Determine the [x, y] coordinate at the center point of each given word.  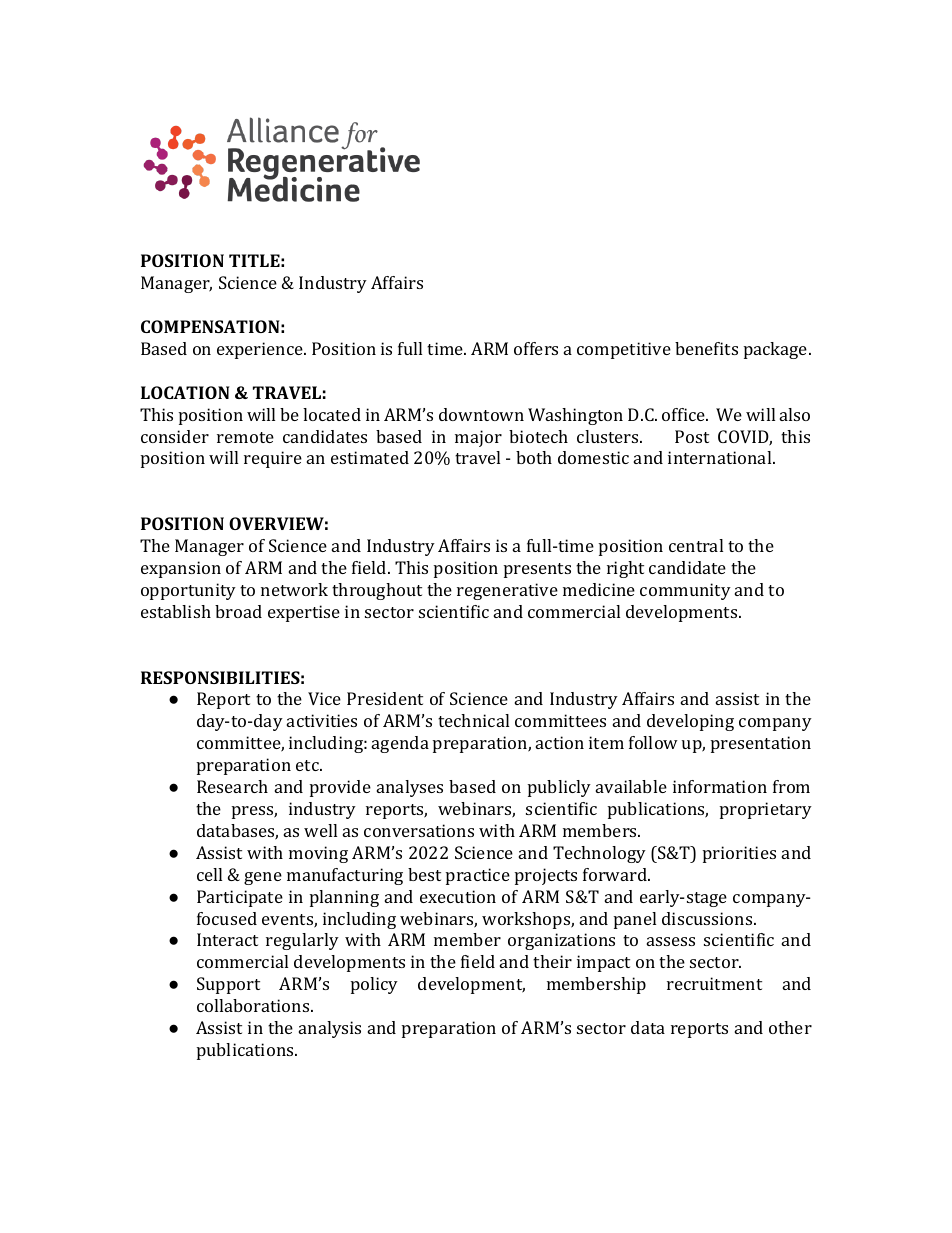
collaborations [254, 1005]
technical [473, 720]
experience [261, 350]
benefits [706, 348]
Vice [324, 698]
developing [690, 722]
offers [536, 348]
